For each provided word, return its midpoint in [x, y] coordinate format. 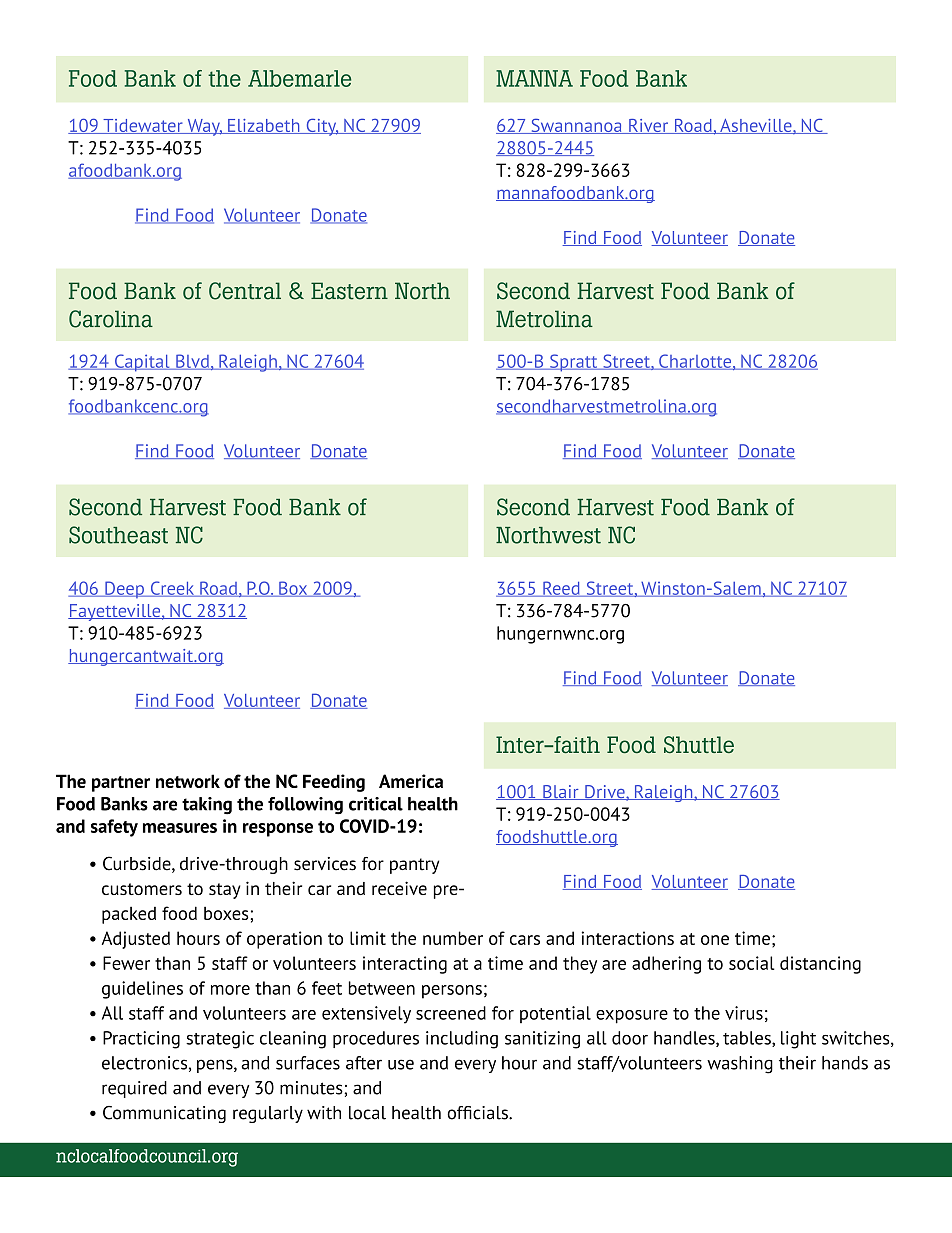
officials [478, 1113]
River [649, 126]
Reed [561, 589]
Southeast [118, 535]
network [188, 781]
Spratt [574, 363]
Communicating [164, 1114]
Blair [561, 792]
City [321, 127]
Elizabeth [264, 126]
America [411, 781]
